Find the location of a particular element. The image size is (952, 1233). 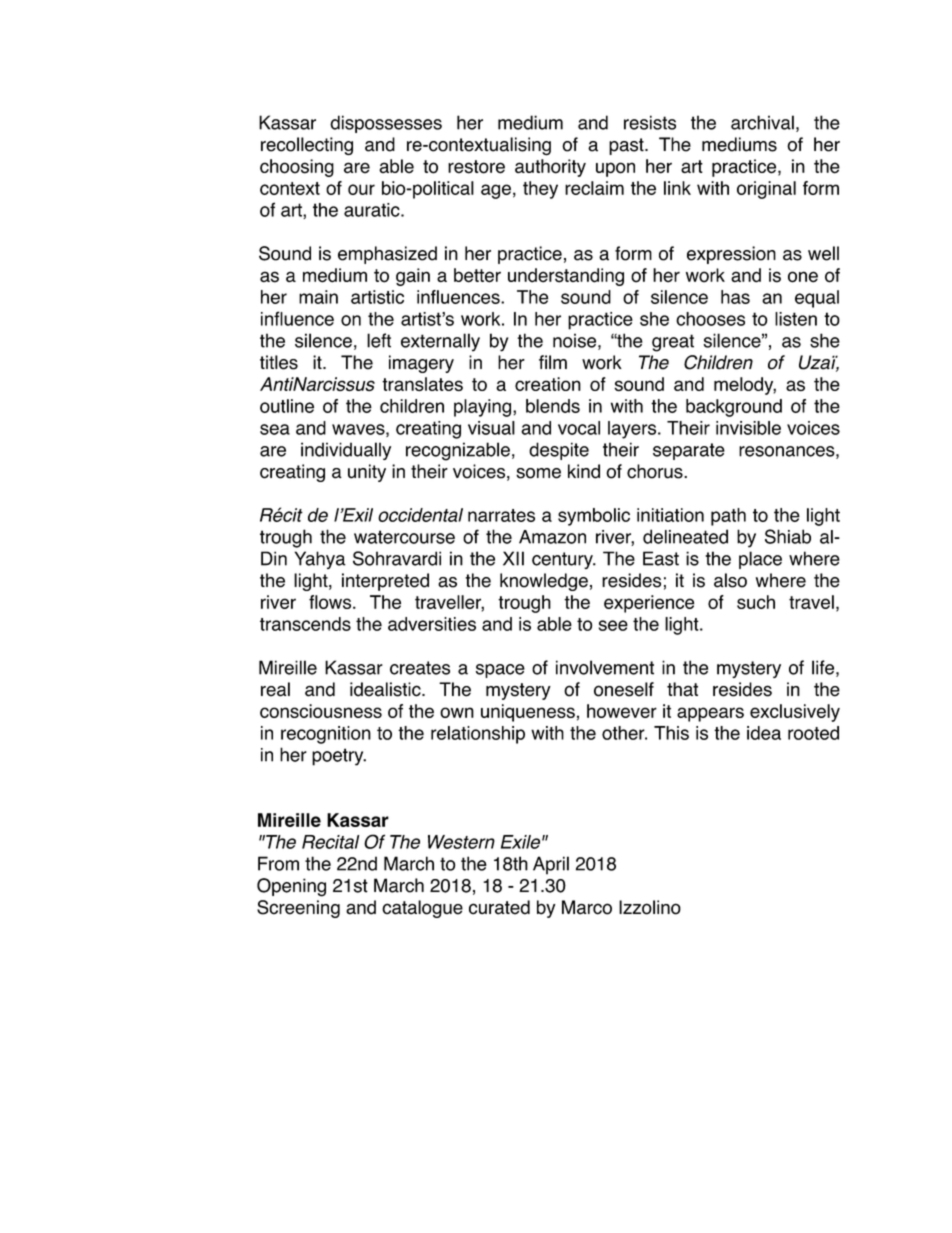

consciousness is located at coordinates (321, 711).
